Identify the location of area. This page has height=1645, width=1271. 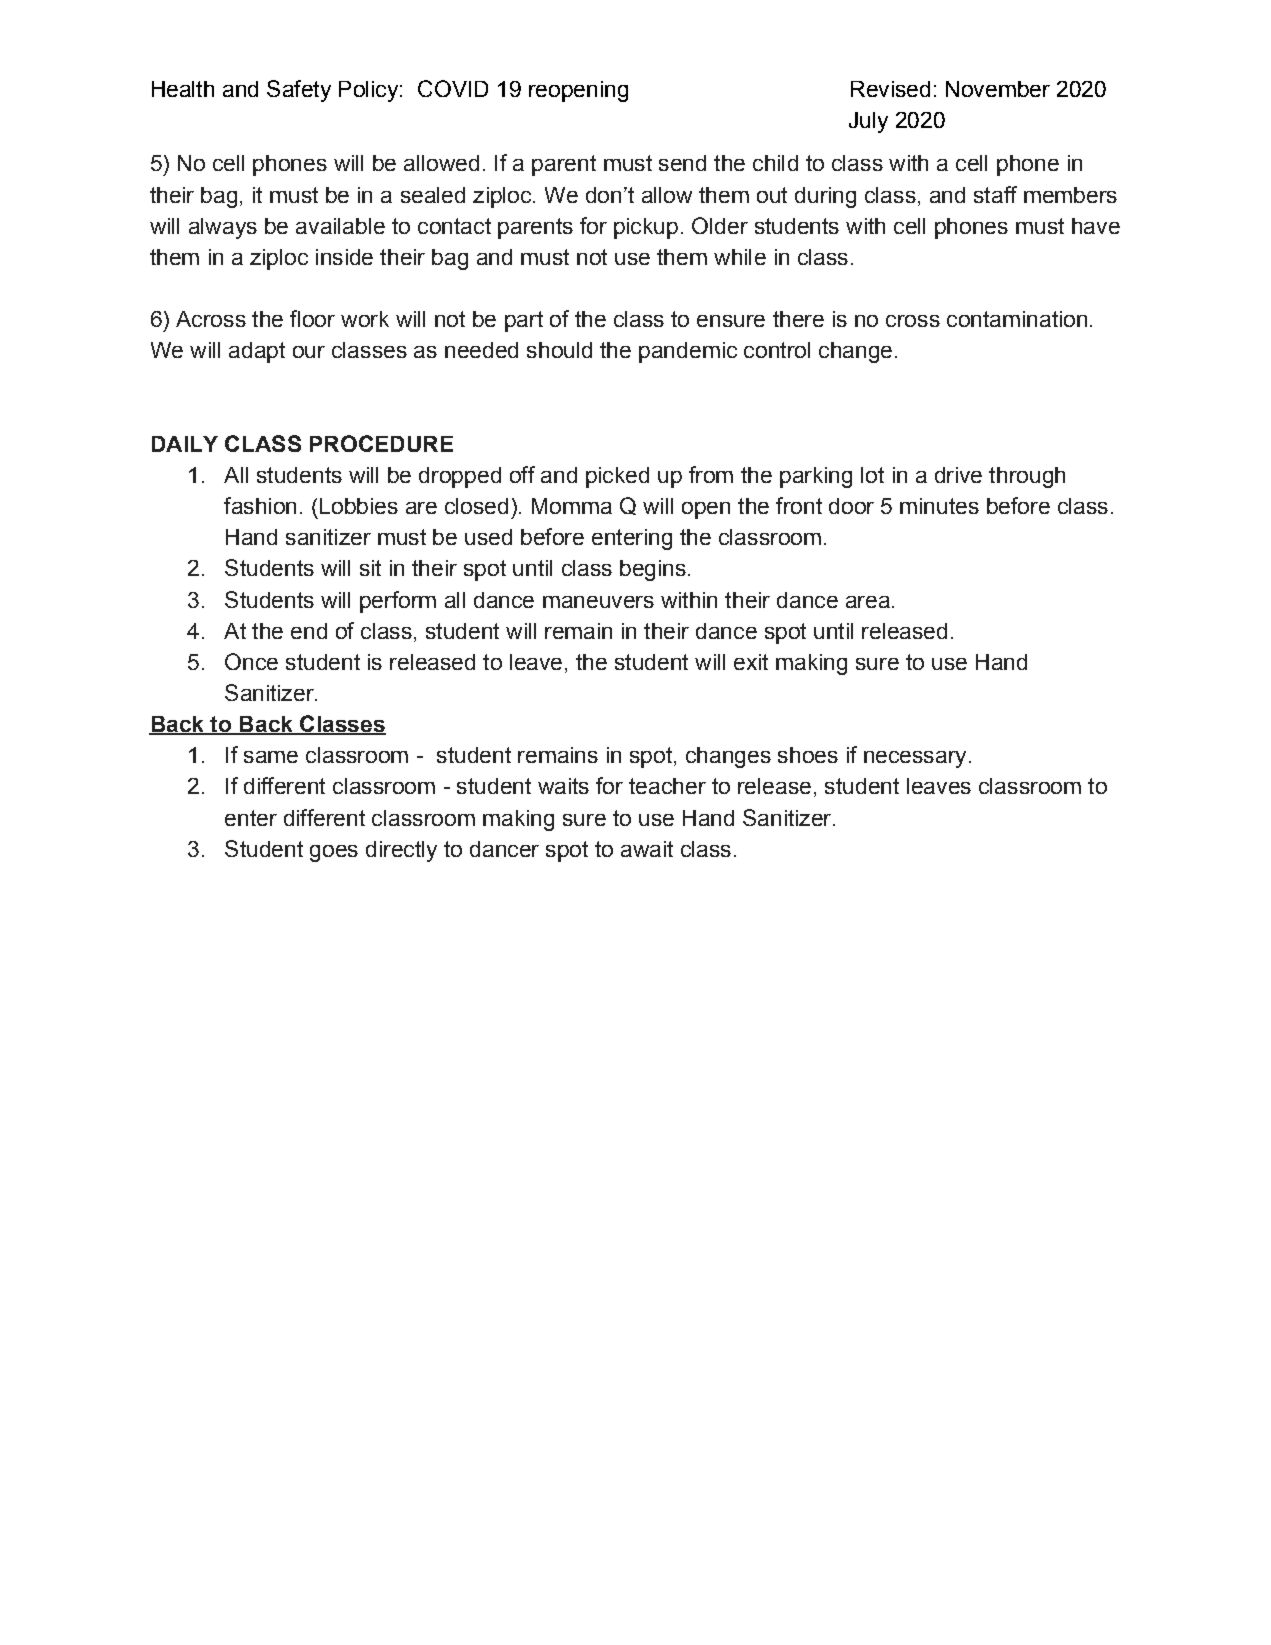
(868, 602).
